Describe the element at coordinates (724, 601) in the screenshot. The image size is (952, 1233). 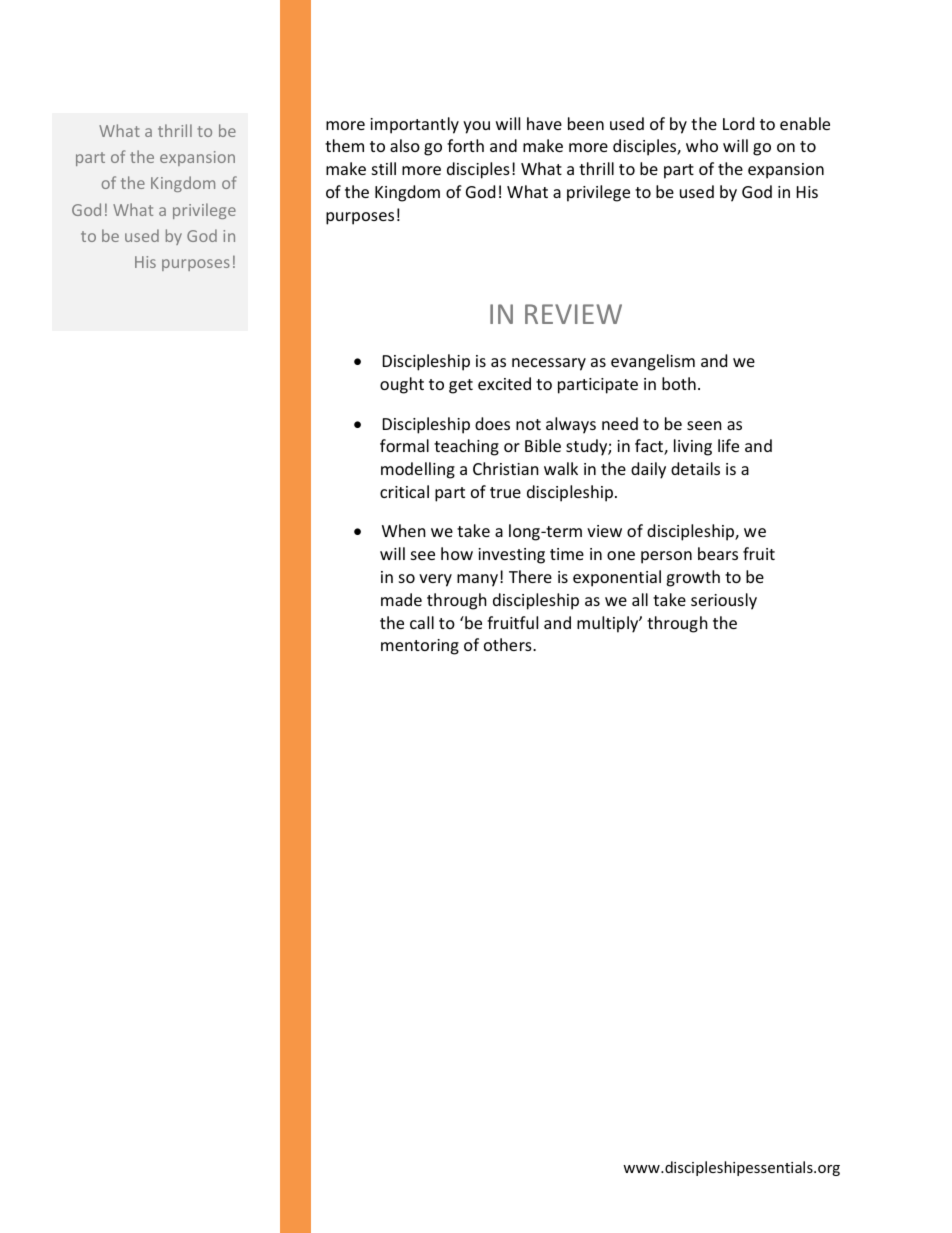
I see `seriously` at that location.
